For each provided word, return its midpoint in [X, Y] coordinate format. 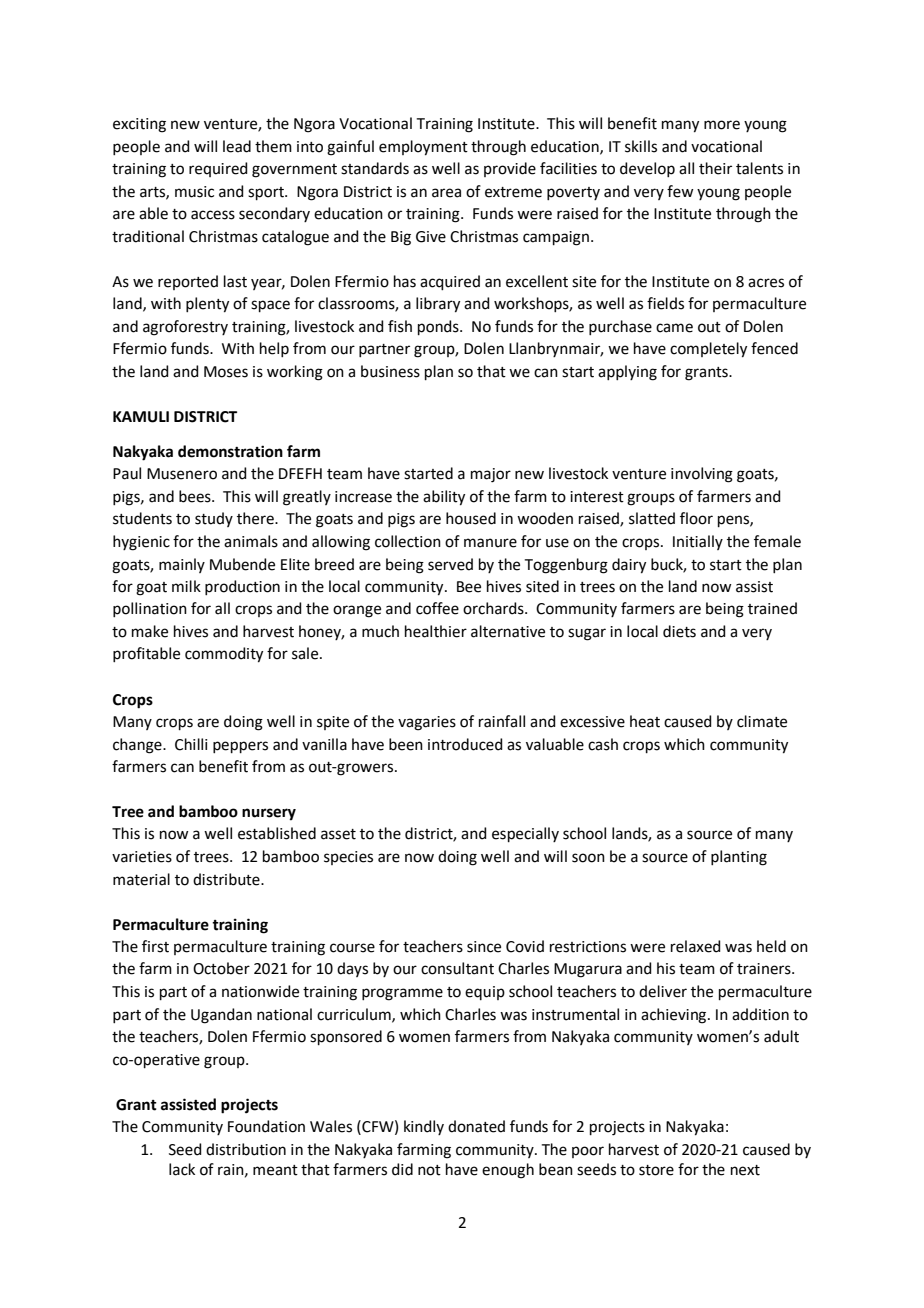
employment [423, 148]
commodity [224, 655]
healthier [436, 631]
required [218, 169]
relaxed [696, 946]
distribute [227, 879]
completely [708, 350]
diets [679, 631]
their [715, 168]
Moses [226, 372]
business [390, 371]
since [484, 947]
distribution [246, 1149]
